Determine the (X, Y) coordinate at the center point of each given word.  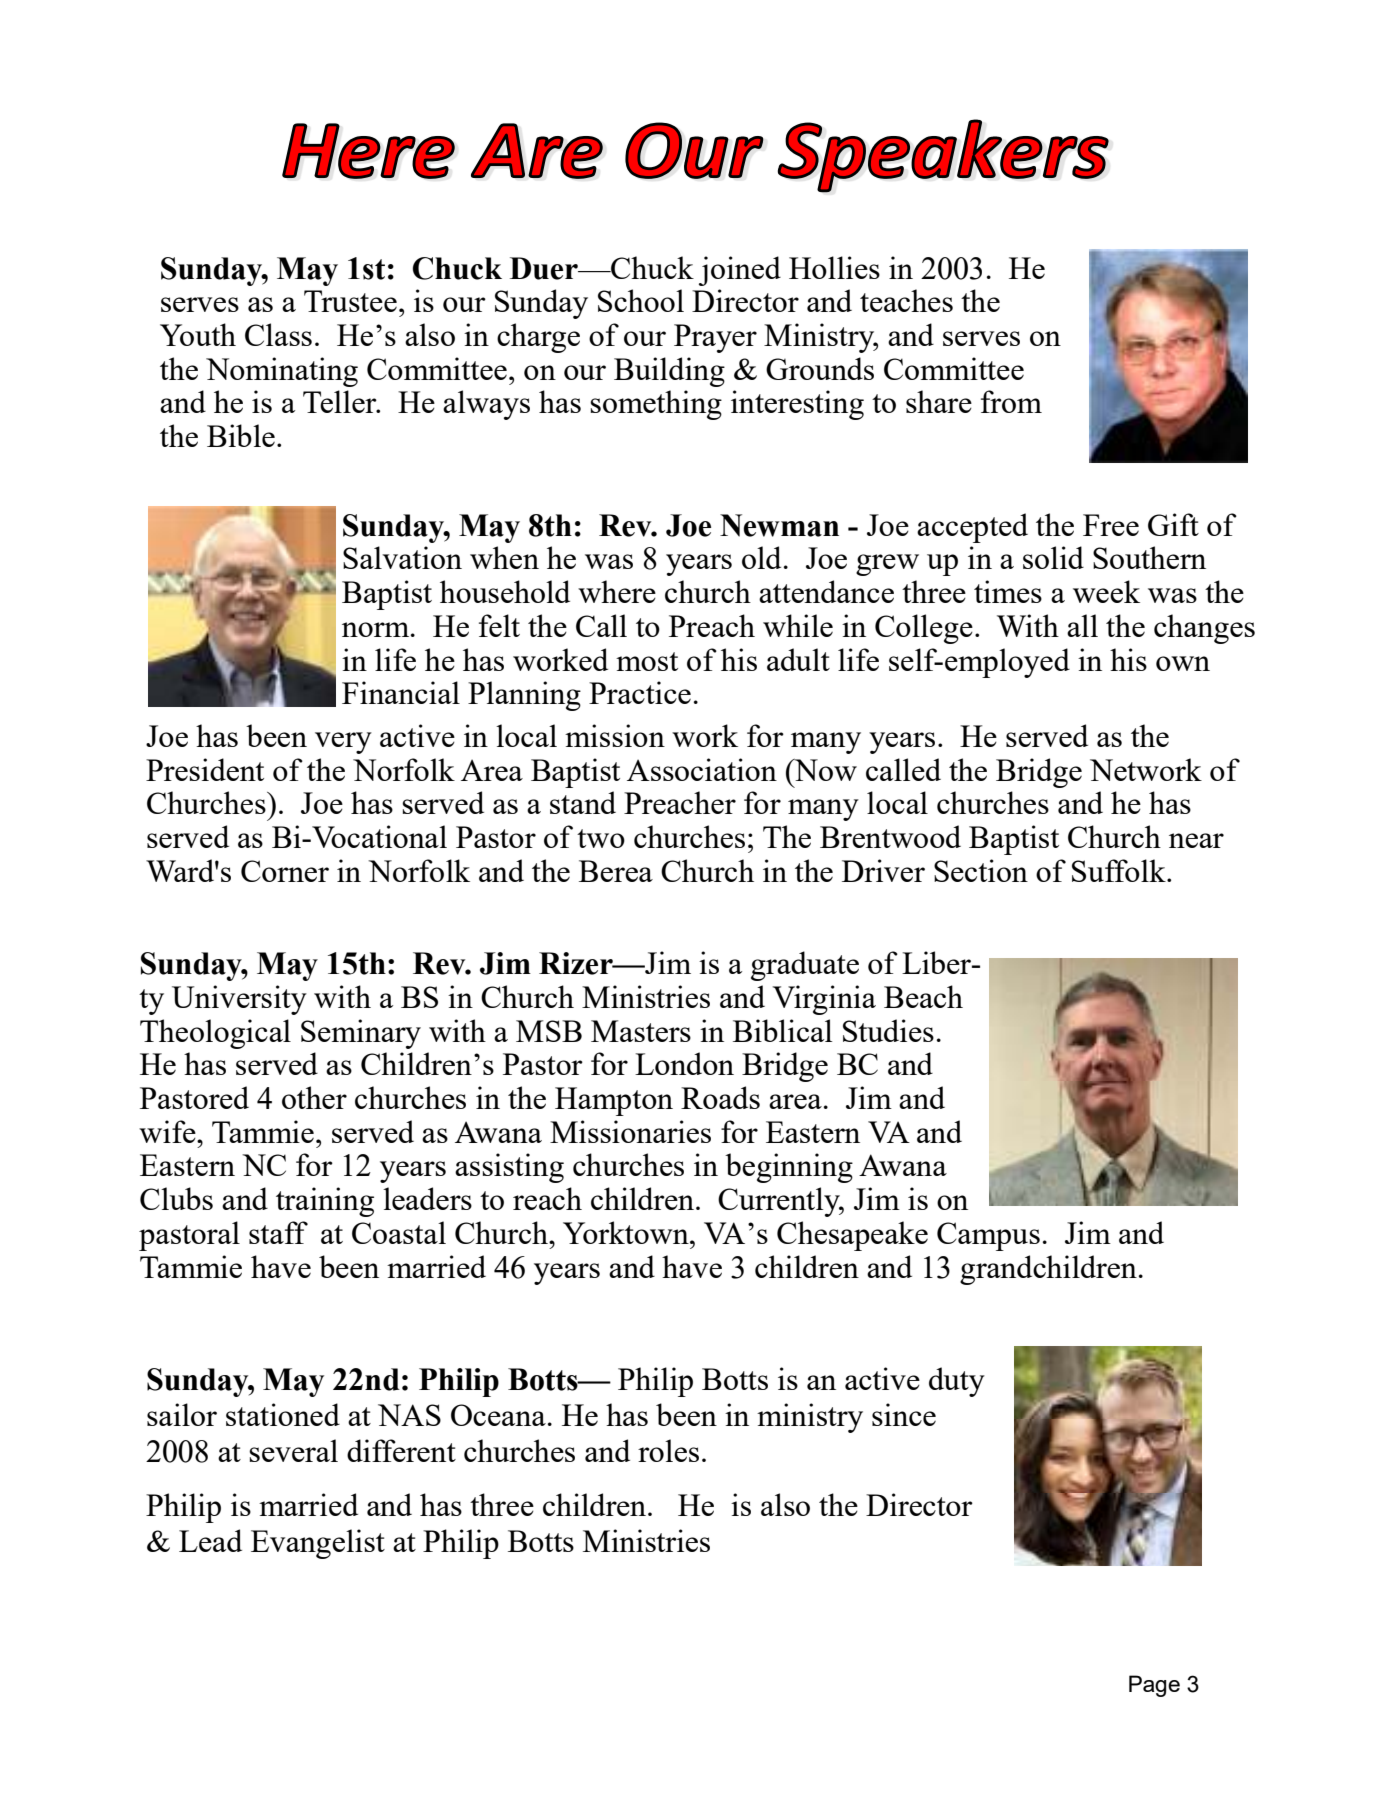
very (343, 743)
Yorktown (627, 1232)
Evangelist (318, 1544)
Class (278, 334)
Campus (988, 1236)
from (1011, 401)
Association (702, 769)
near (1196, 840)
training (325, 1202)
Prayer (715, 338)
